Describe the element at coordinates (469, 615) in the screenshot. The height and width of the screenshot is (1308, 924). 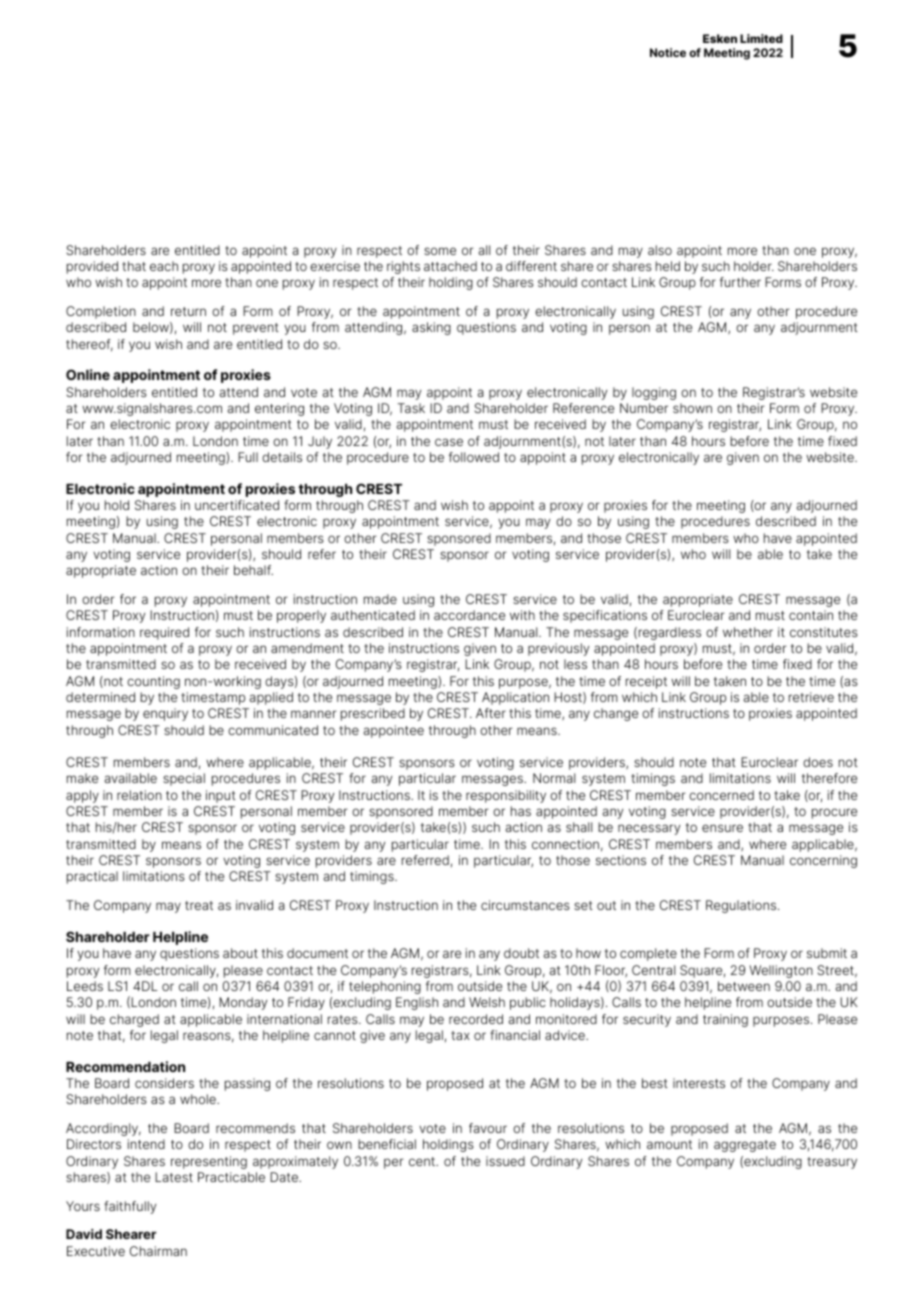
I see `accordance` at that location.
